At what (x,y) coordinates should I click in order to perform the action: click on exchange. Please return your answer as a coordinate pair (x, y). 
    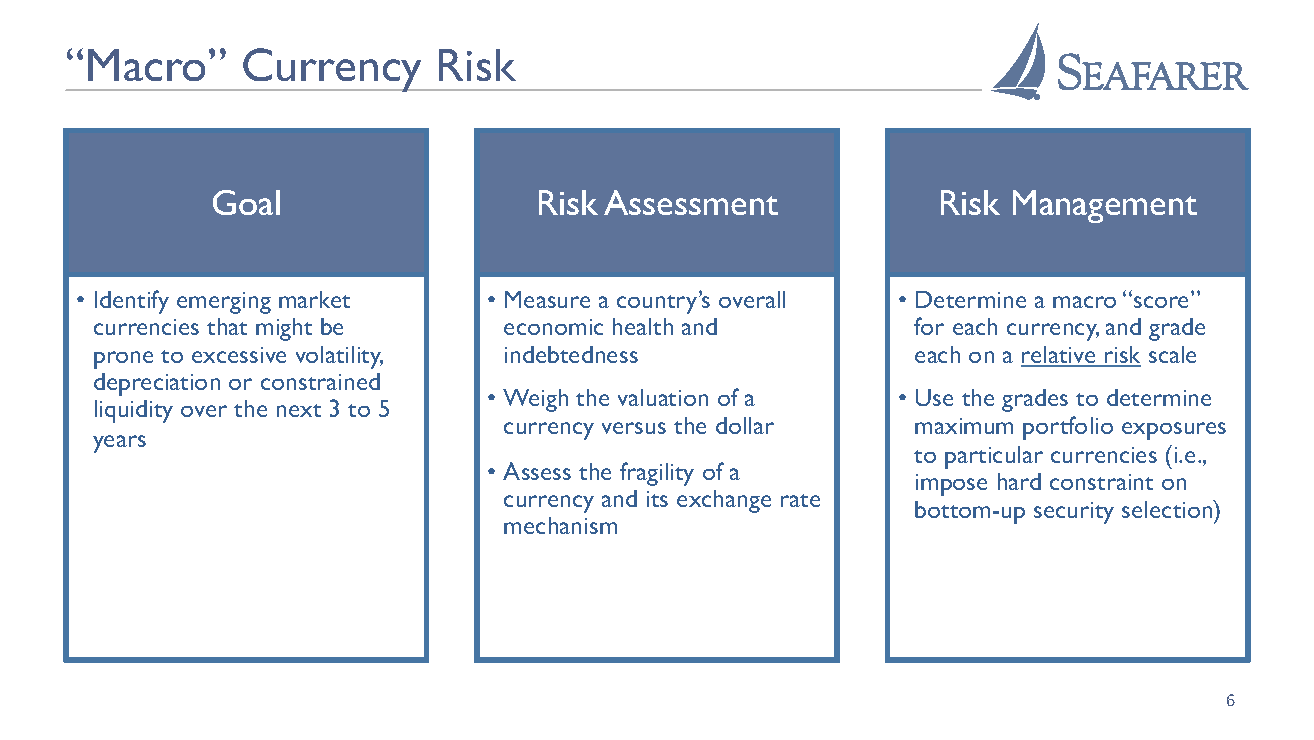
    Looking at the image, I should click on (724, 501).
